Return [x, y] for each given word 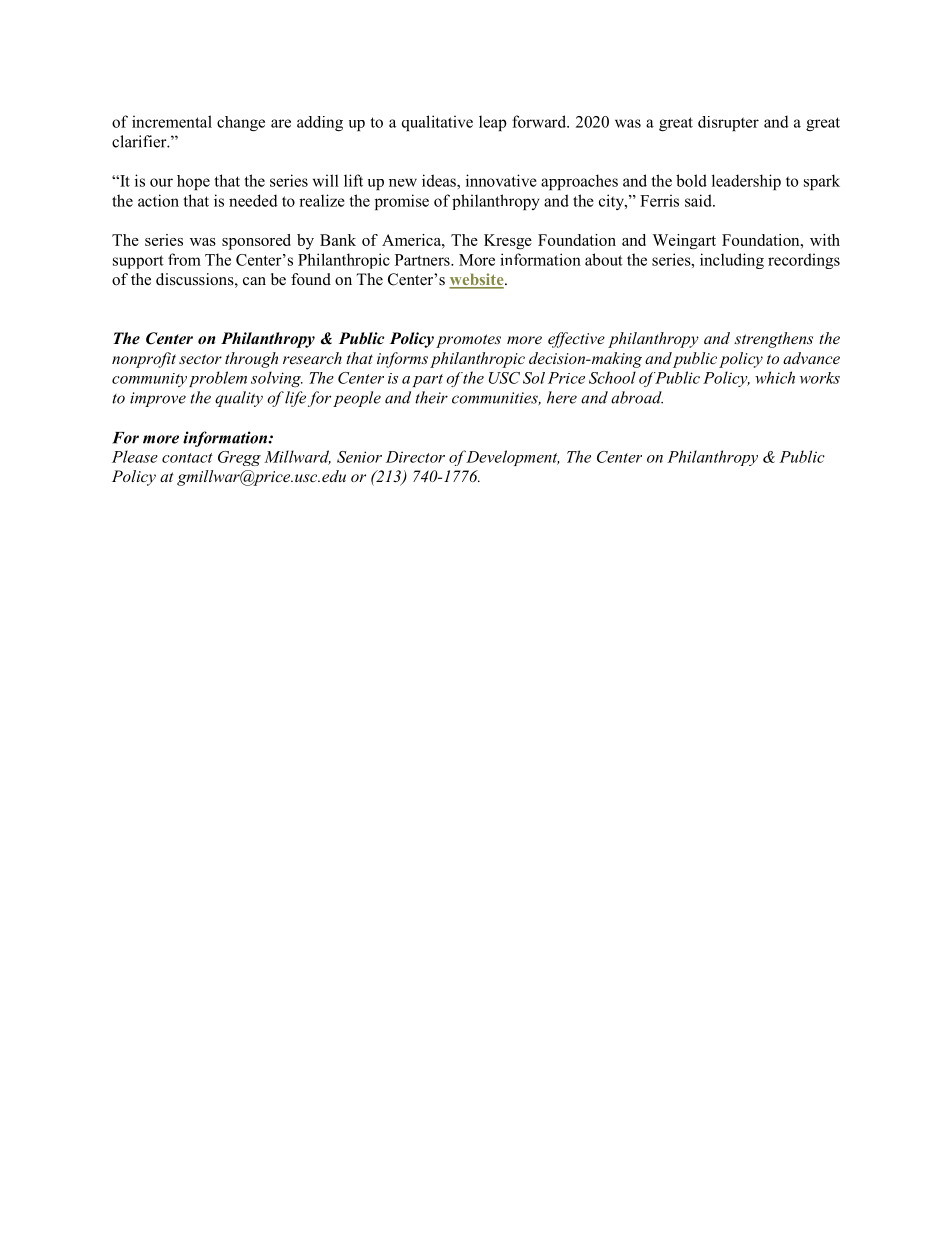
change [241, 123]
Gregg [239, 458]
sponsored [256, 242]
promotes [468, 341]
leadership [746, 182]
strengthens [773, 340]
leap [493, 123]
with [825, 240]
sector [200, 359]
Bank [338, 240]
